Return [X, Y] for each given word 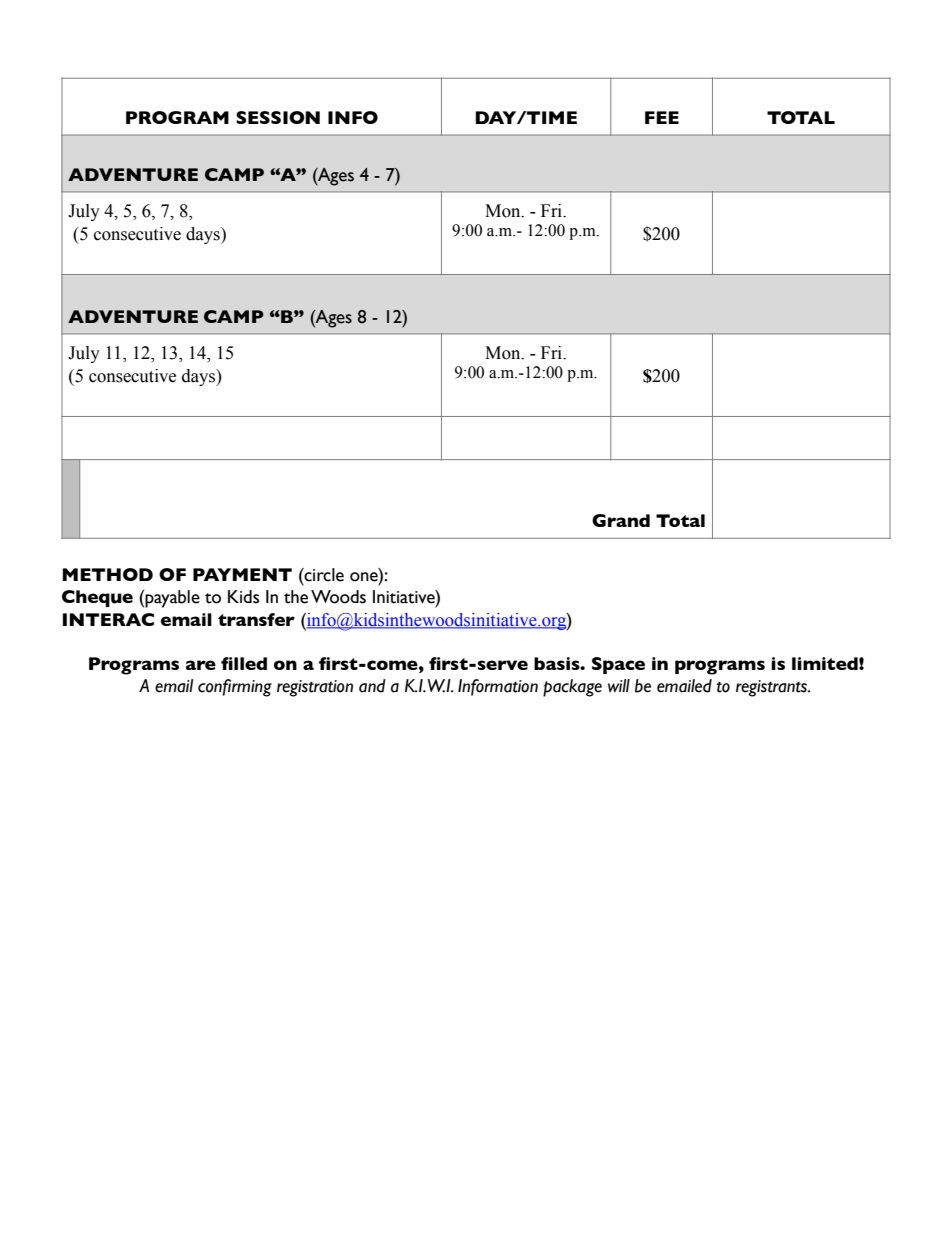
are [201, 665]
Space [618, 665]
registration [315, 688]
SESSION [278, 117]
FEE [662, 117]
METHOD [107, 574]
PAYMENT [242, 574]
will [619, 686]
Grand [621, 520]
